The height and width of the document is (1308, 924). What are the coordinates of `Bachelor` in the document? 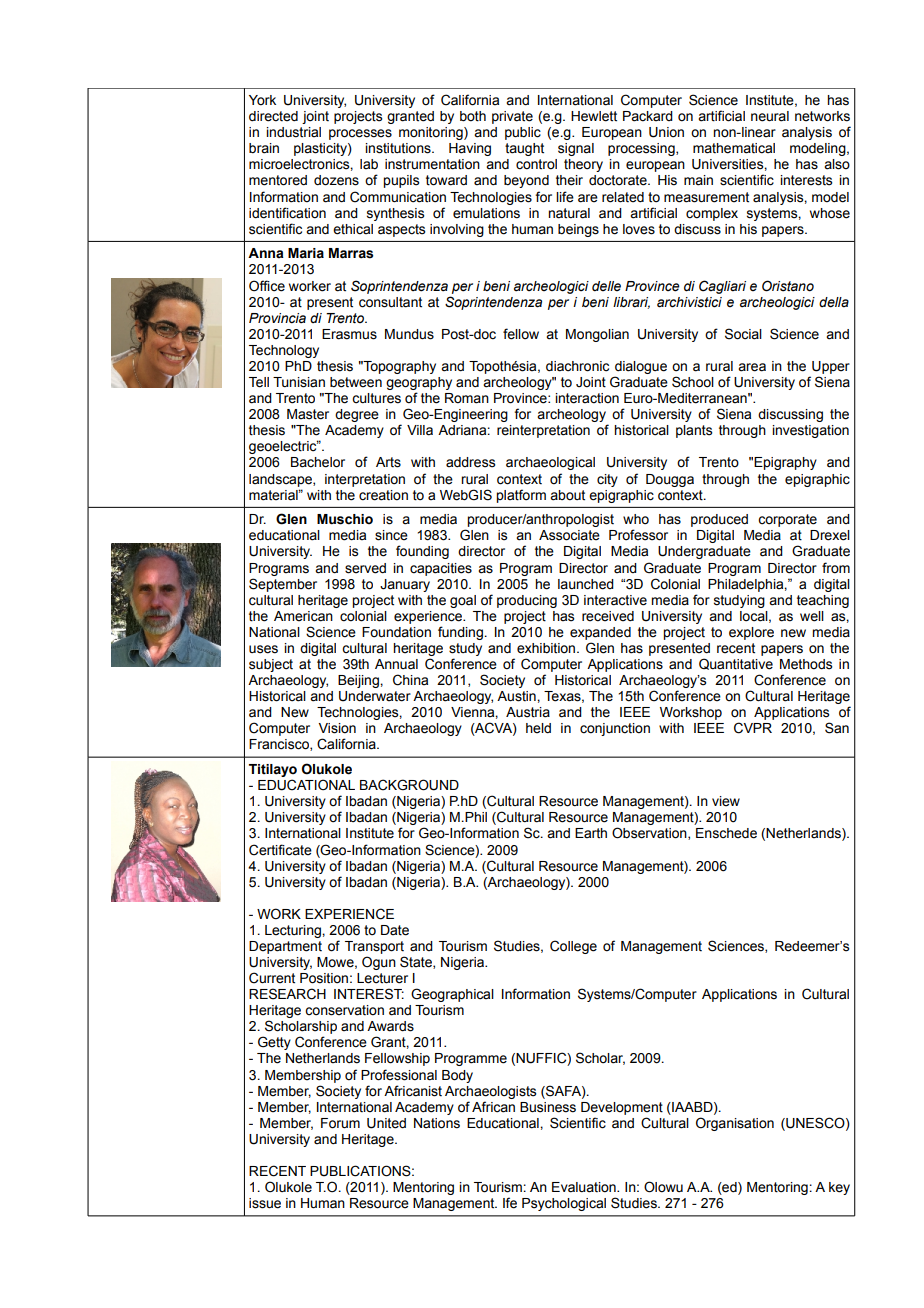 It's located at (318, 462).
